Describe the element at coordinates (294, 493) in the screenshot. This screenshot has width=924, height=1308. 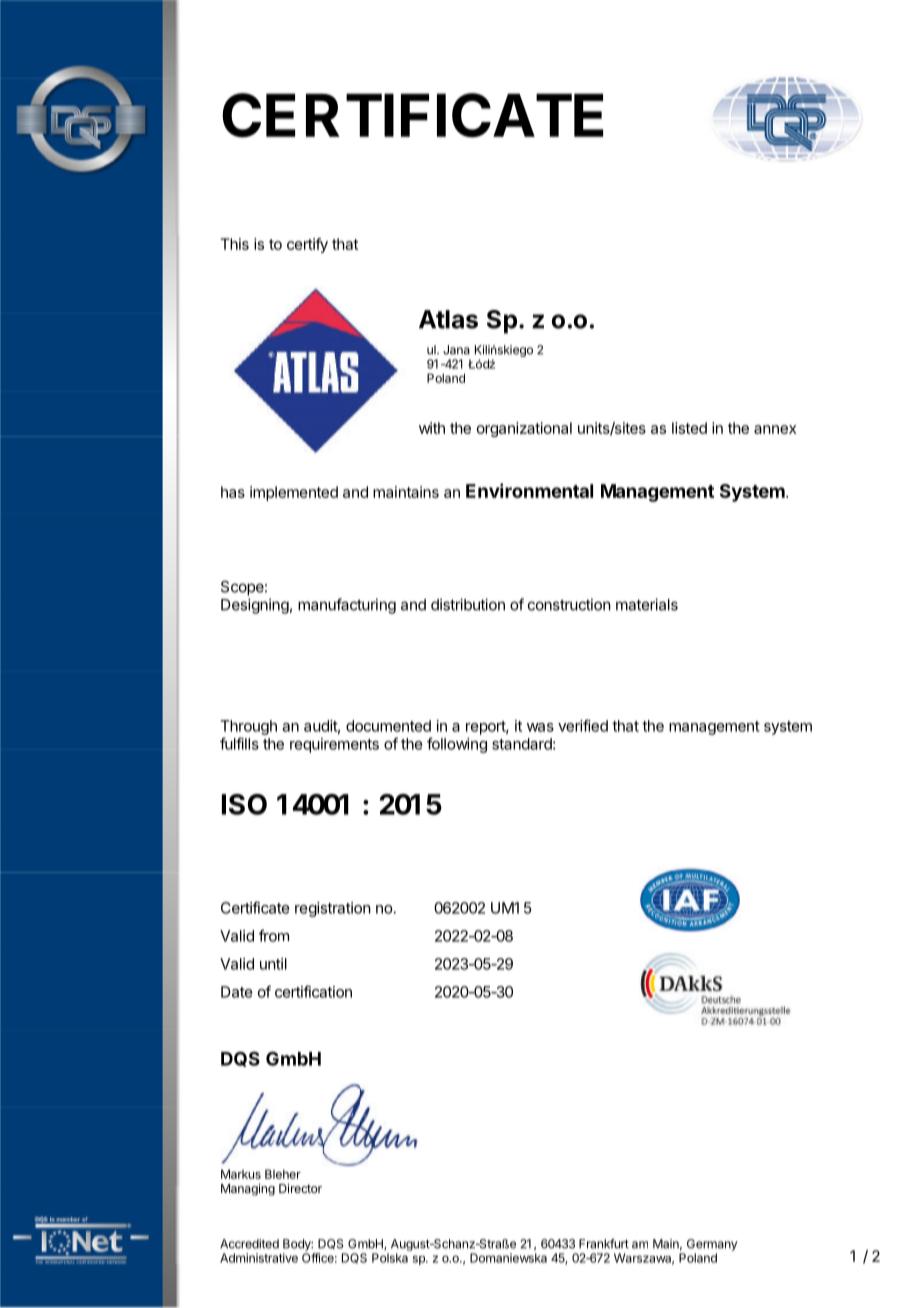
I see `implemented` at that location.
